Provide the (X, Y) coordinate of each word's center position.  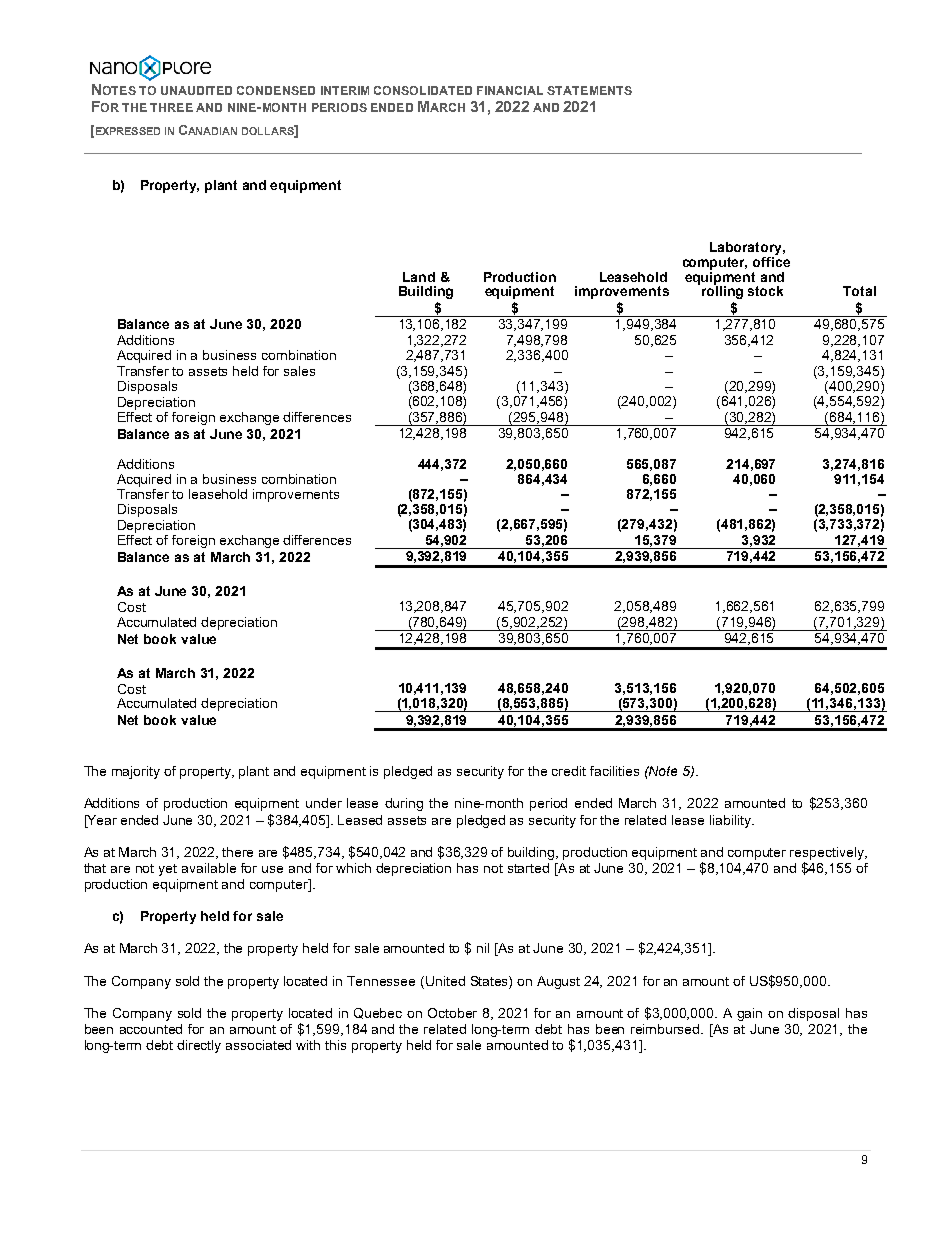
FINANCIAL (510, 90)
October (452, 1013)
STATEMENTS (589, 90)
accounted (151, 1029)
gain (749, 1014)
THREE (171, 107)
